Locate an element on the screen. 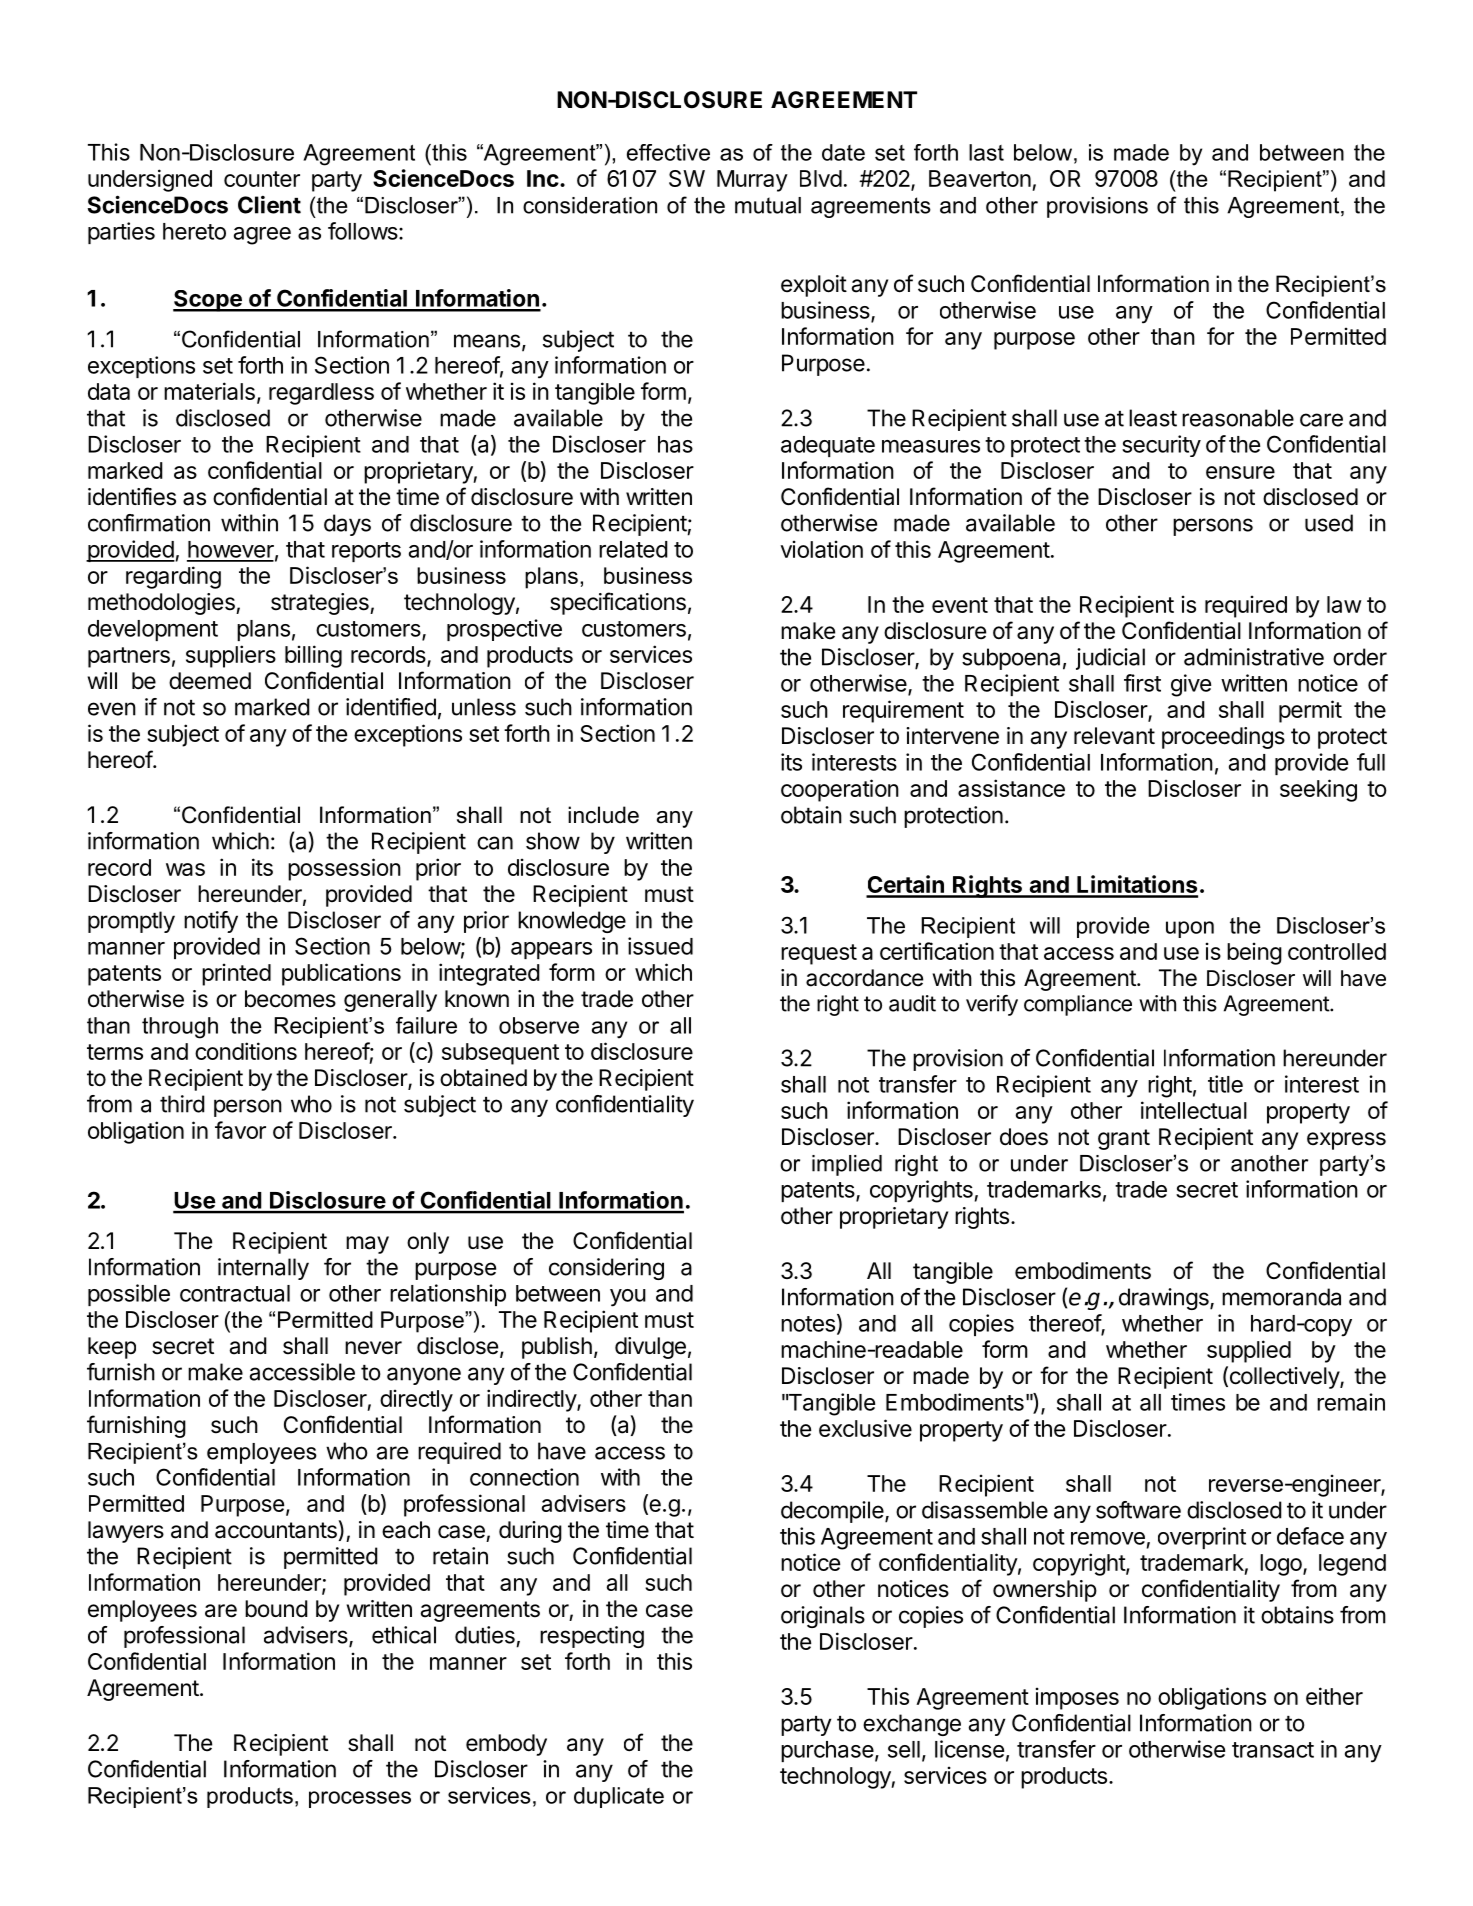 This screenshot has width=1473, height=1906. cooperation is located at coordinates (840, 790).
